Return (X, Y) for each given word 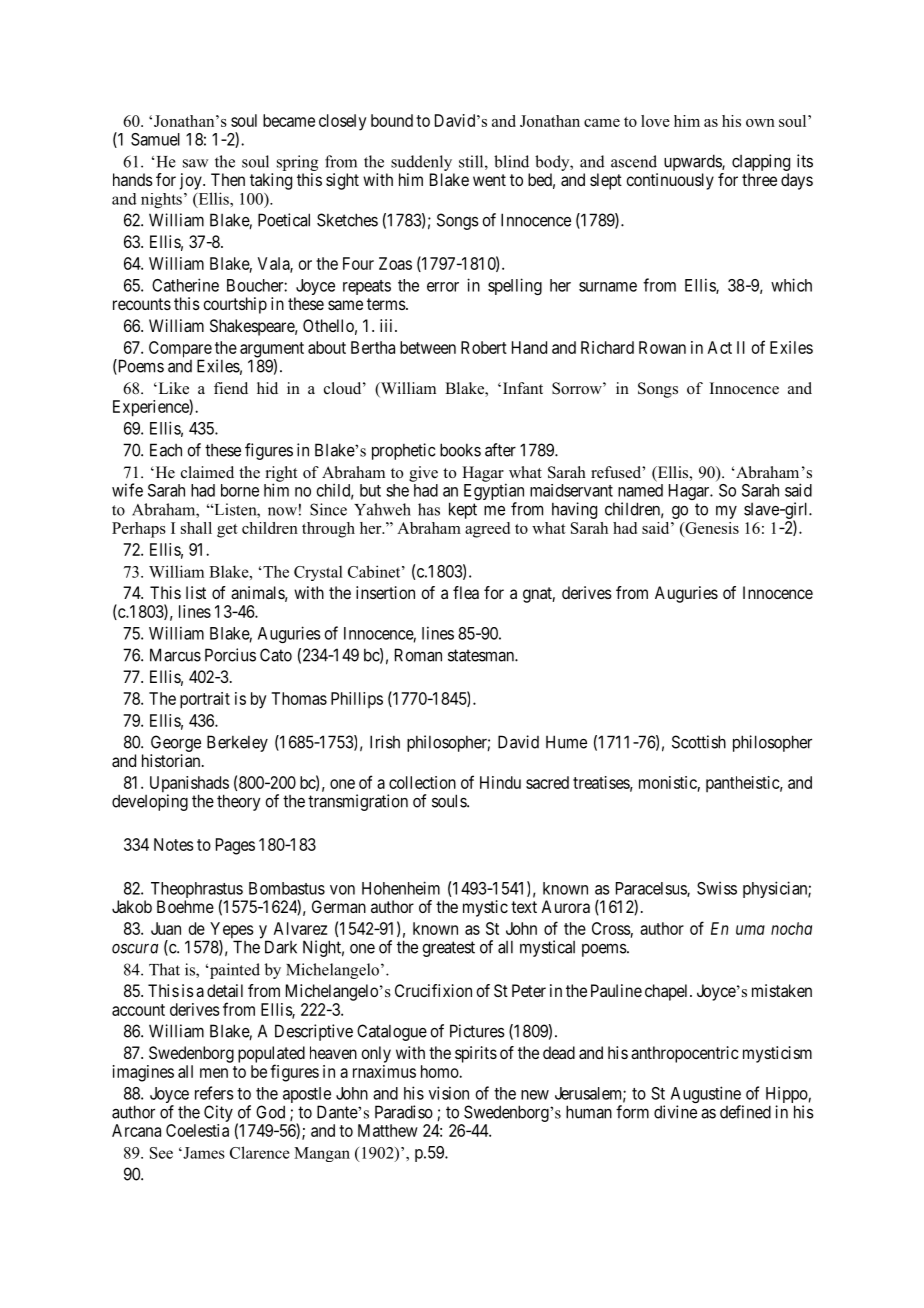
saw (195, 163)
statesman (482, 655)
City (218, 1113)
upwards (693, 162)
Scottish (699, 742)
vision (449, 1093)
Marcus (175, 655)
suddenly (421, 163)
